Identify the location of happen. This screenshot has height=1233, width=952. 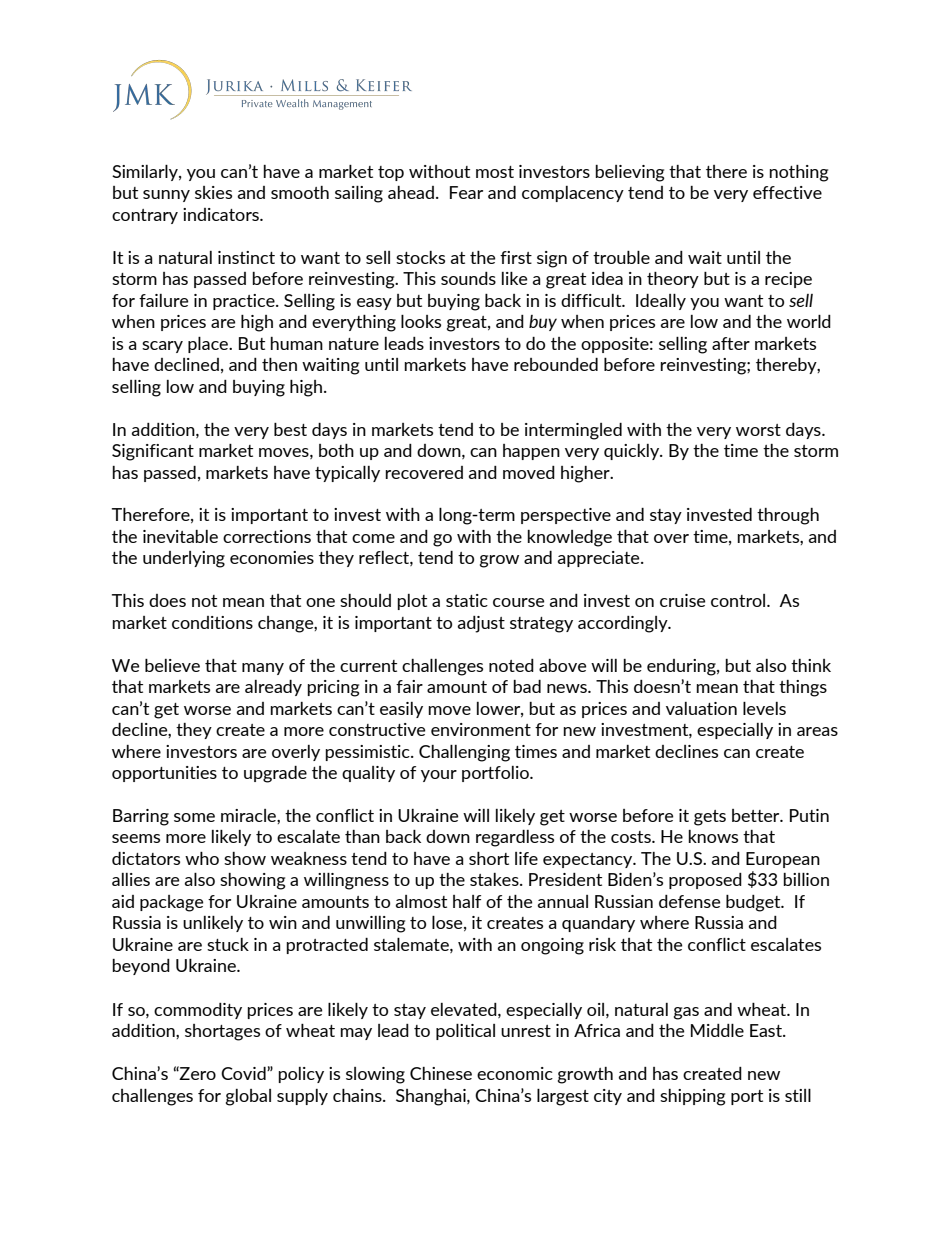
(531, 452).
